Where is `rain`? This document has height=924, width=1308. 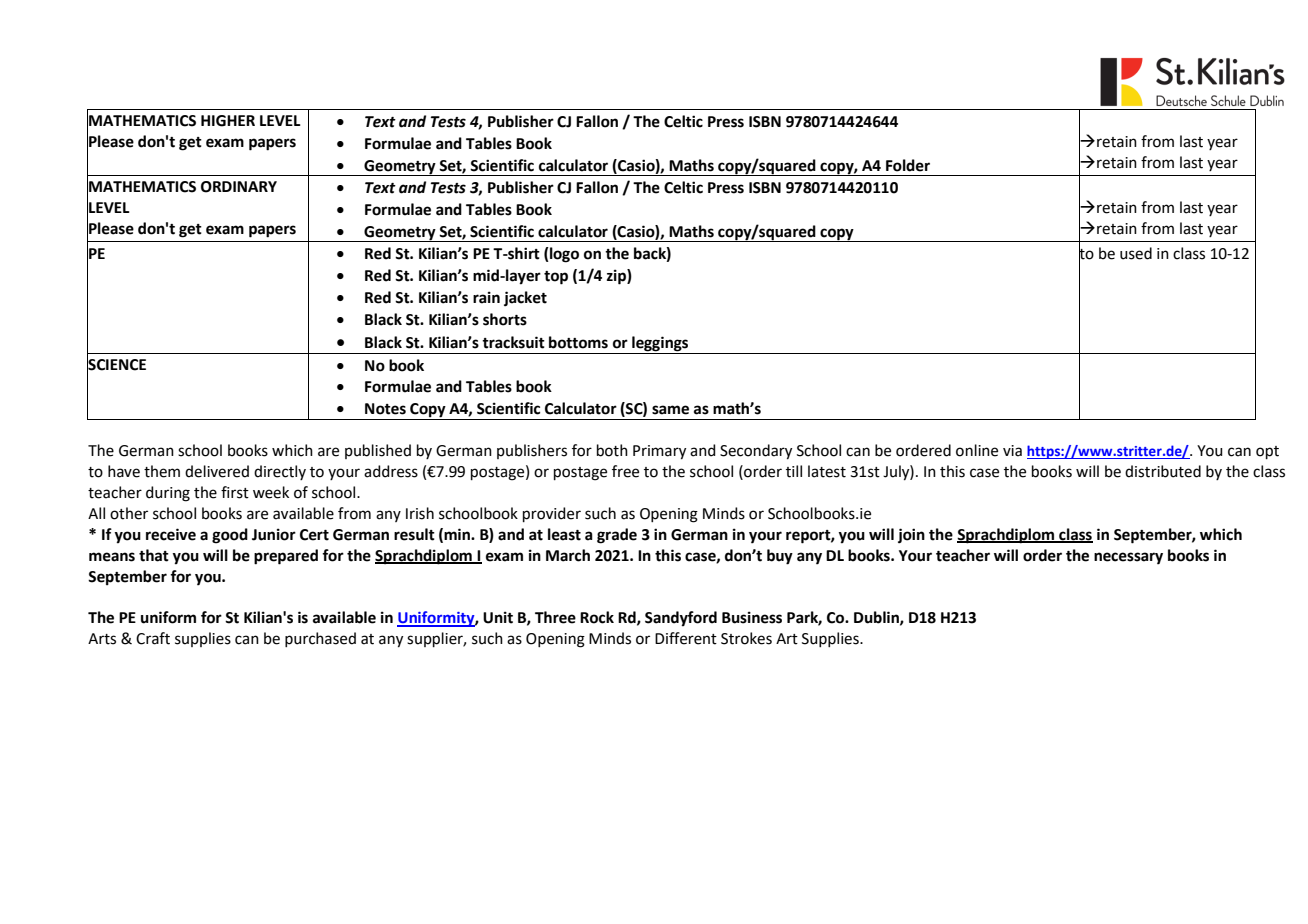
rain is located at coordinates (486, 297).
